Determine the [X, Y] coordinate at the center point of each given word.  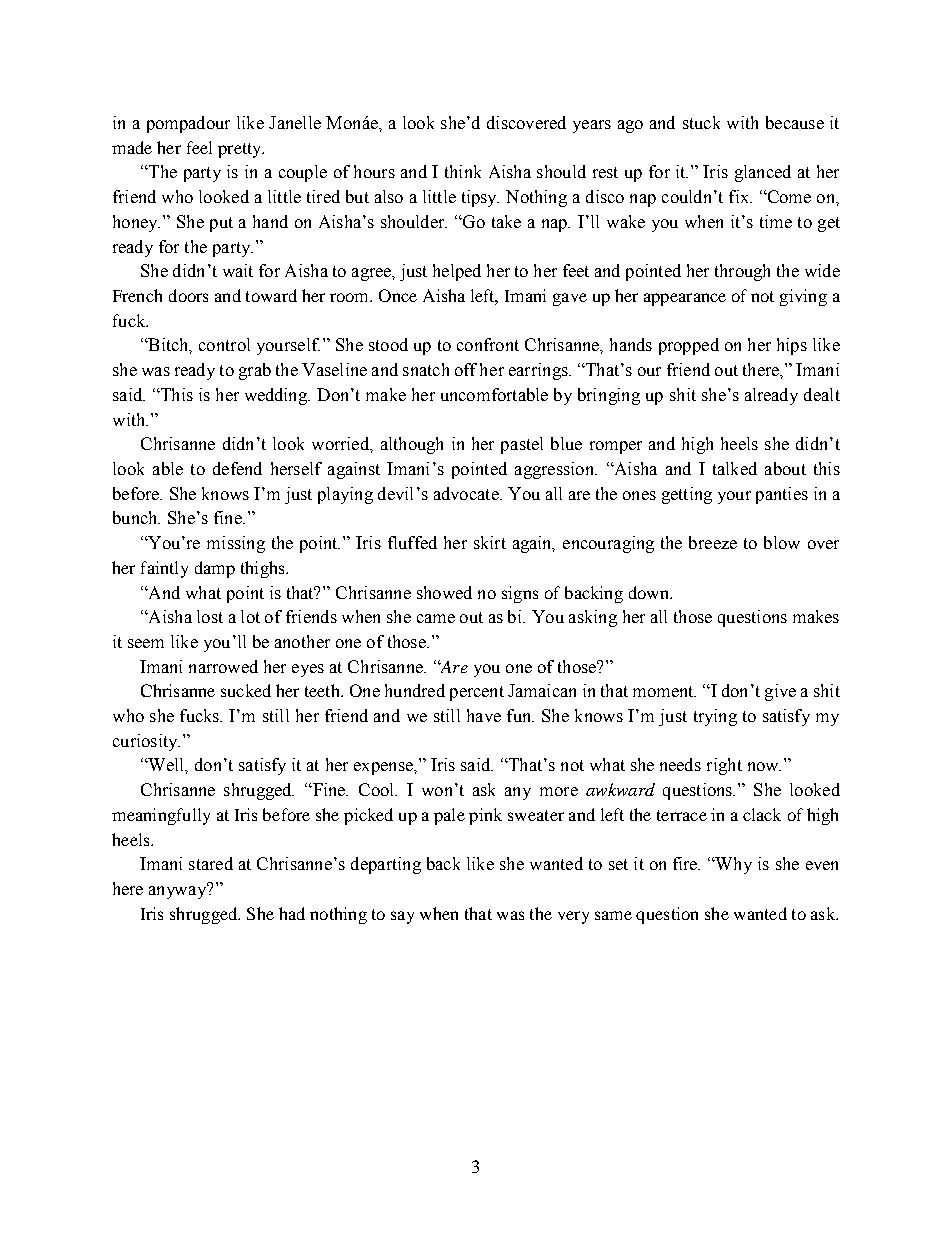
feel [199, 147]
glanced [763, 173]
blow [782, 542]
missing [236, 544]
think [463, 171]
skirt [490, 542]
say [402, 917]
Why [733, 865]
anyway [179, 891]
